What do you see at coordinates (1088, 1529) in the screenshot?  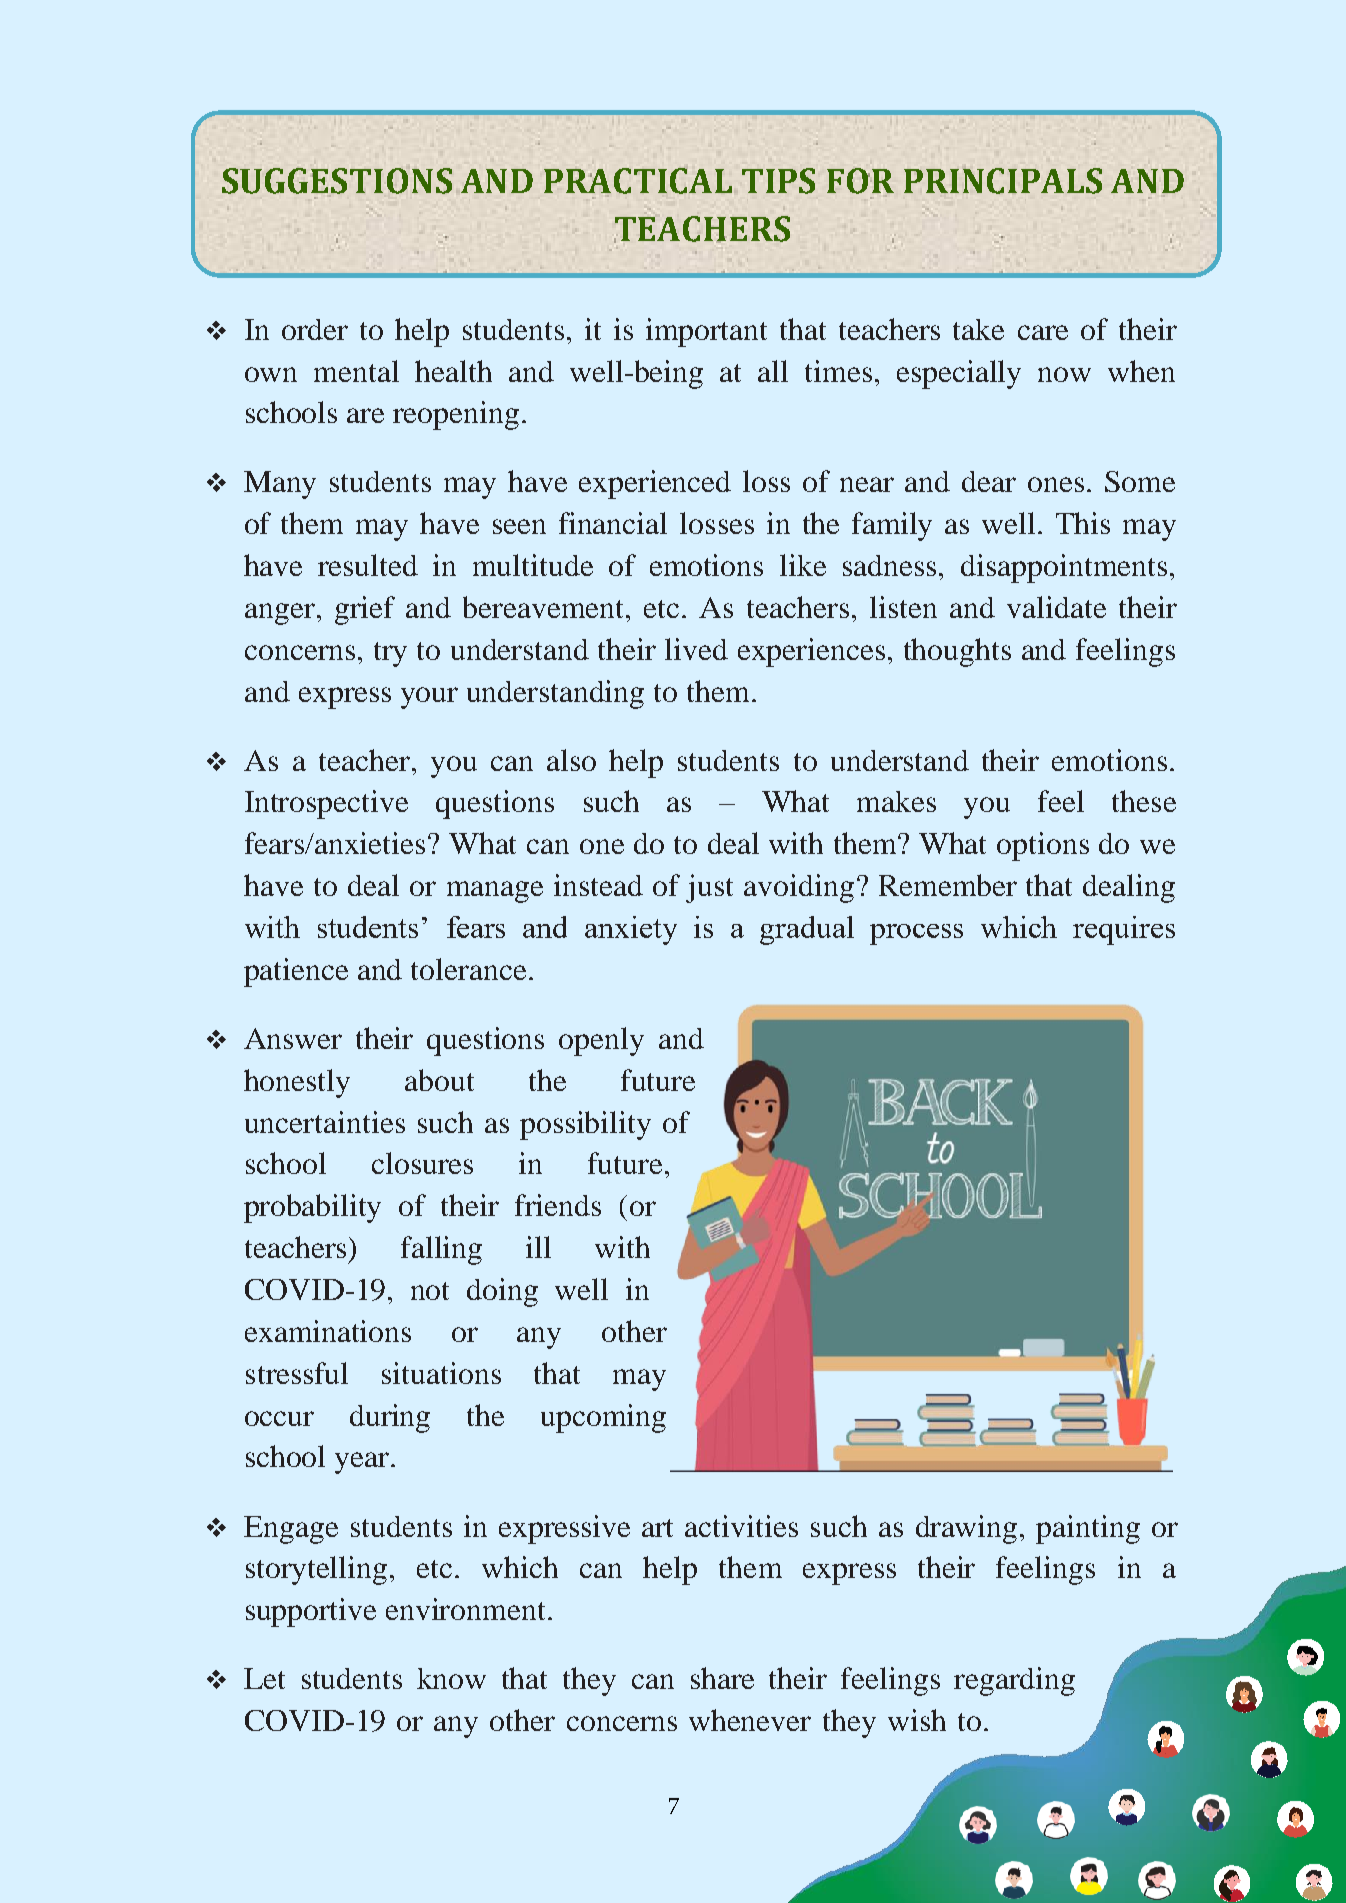 I see `painting` at bounding box center [1088, 1529].
